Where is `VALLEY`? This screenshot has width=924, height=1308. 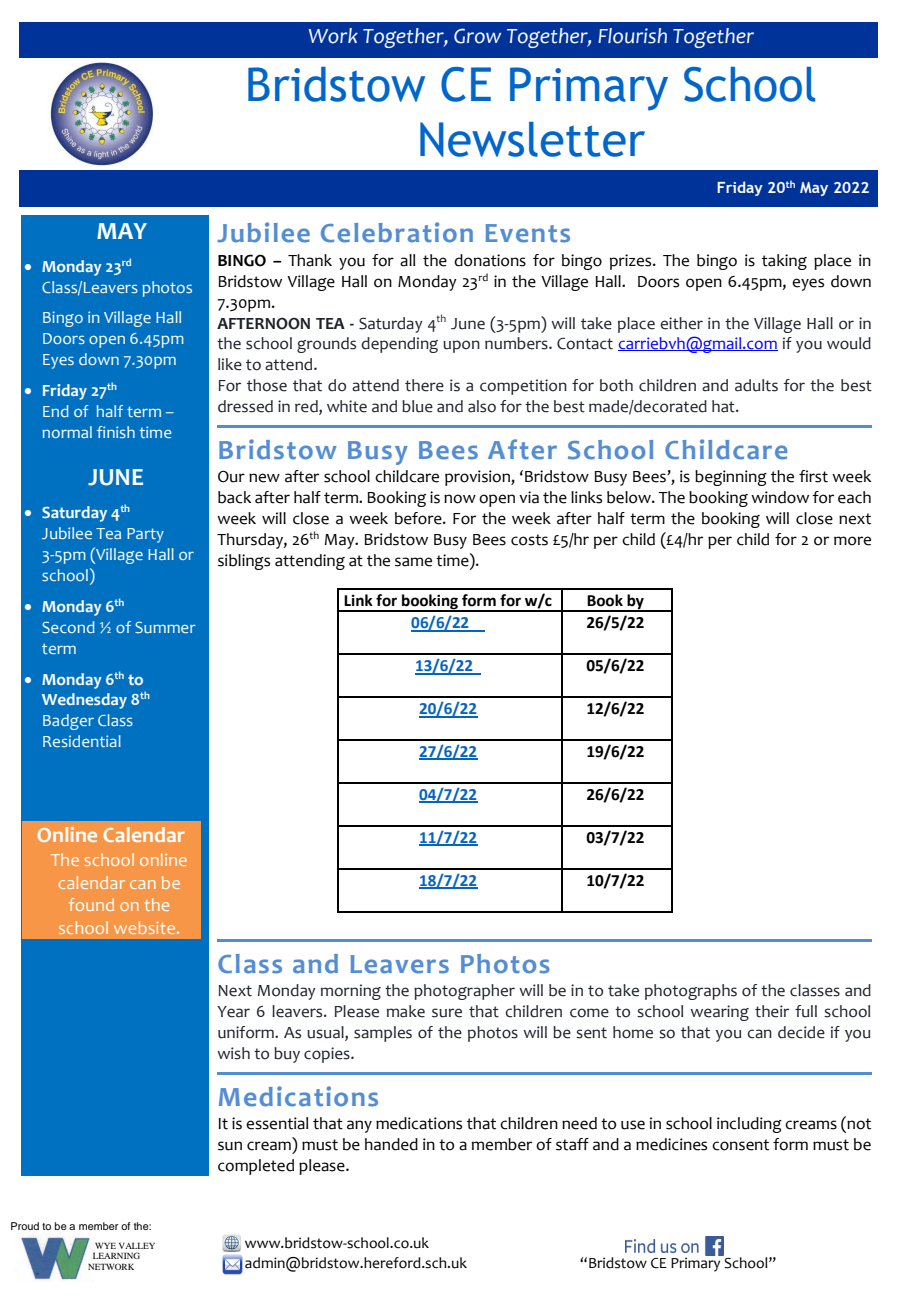
VALLEY is located at coordinates (137, 1245).
